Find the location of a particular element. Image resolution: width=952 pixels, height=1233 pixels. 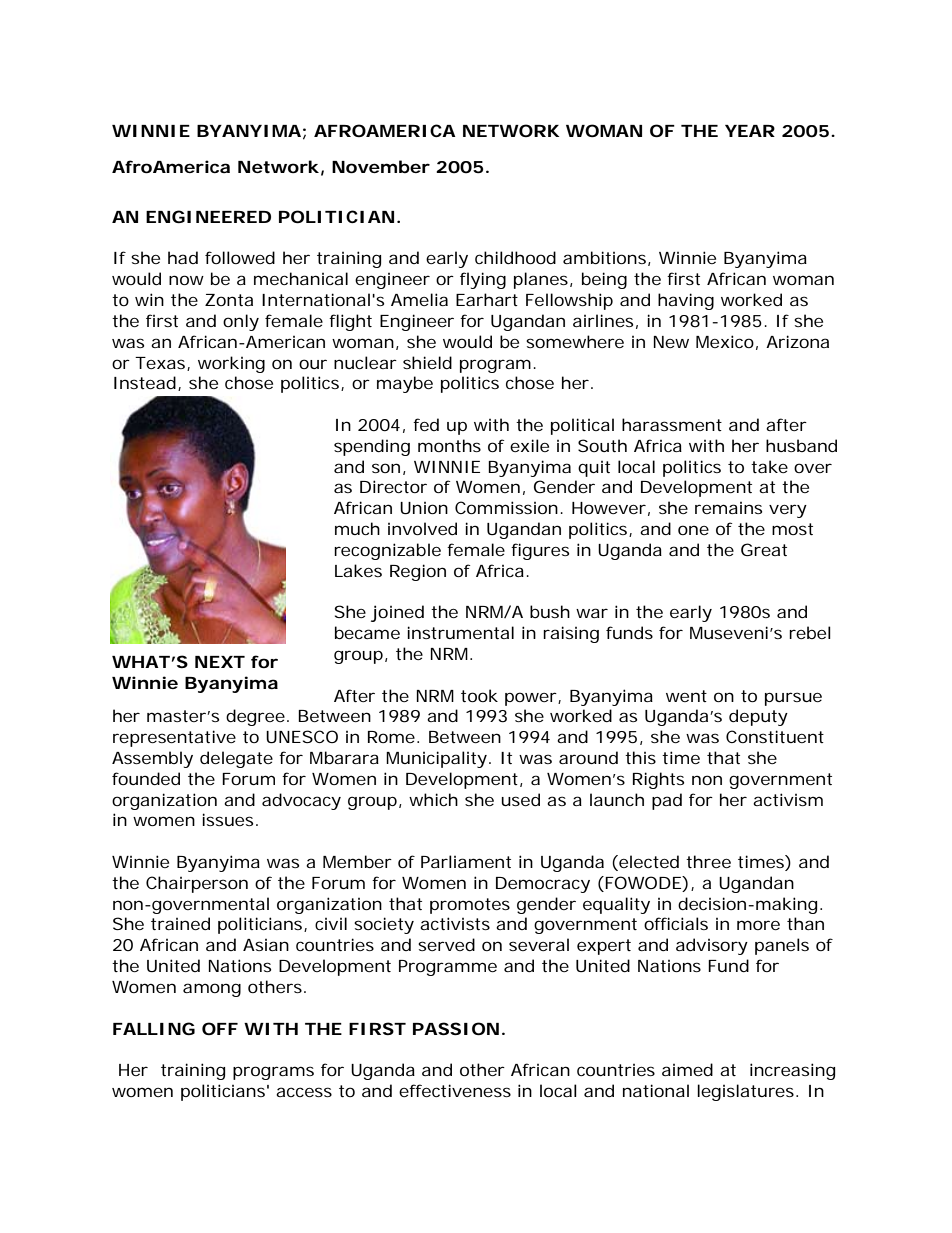

Municipality is located at coordinates (436, 759).
